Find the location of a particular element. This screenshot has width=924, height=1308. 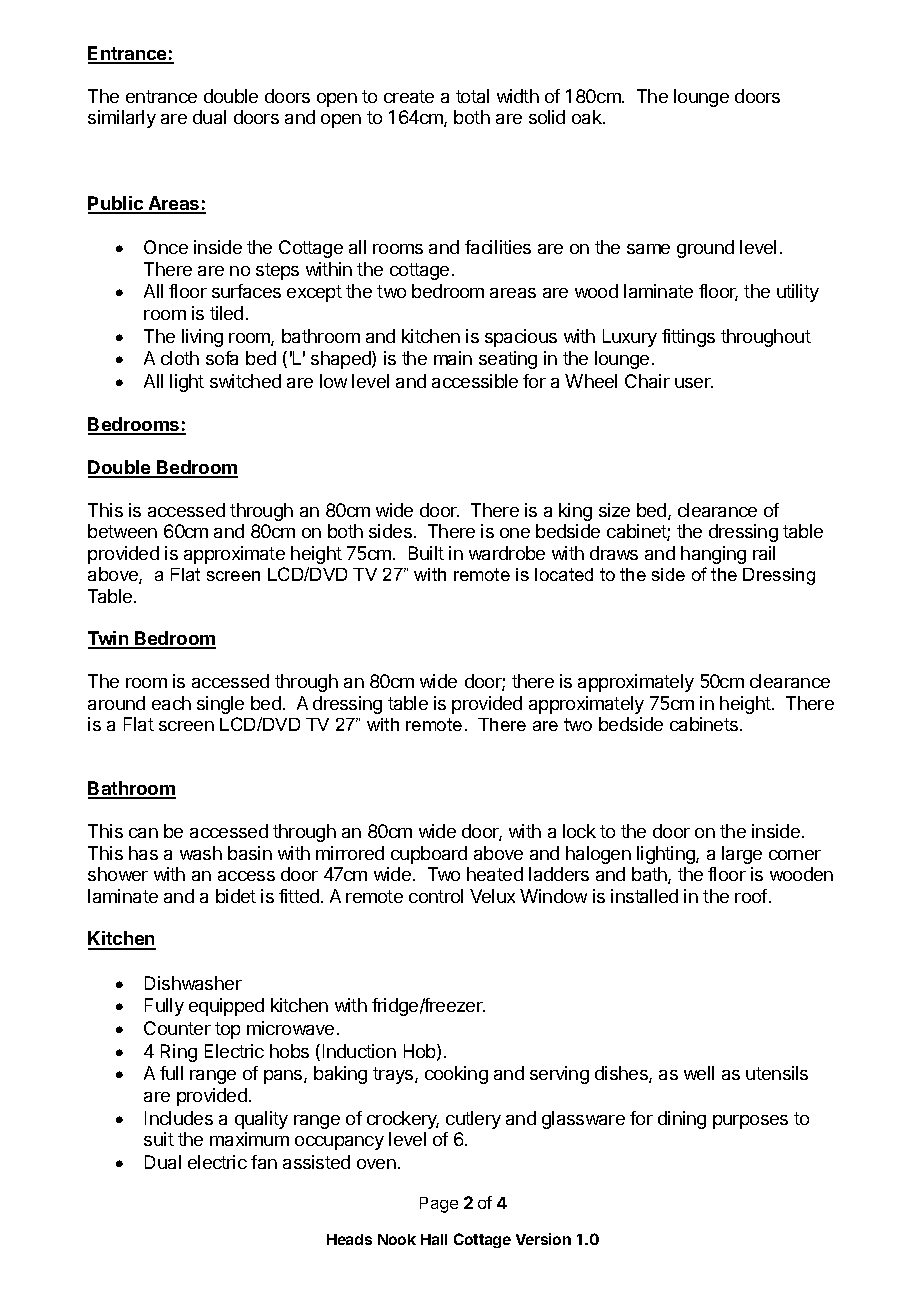

oak is located at coordinates (588, 117).
